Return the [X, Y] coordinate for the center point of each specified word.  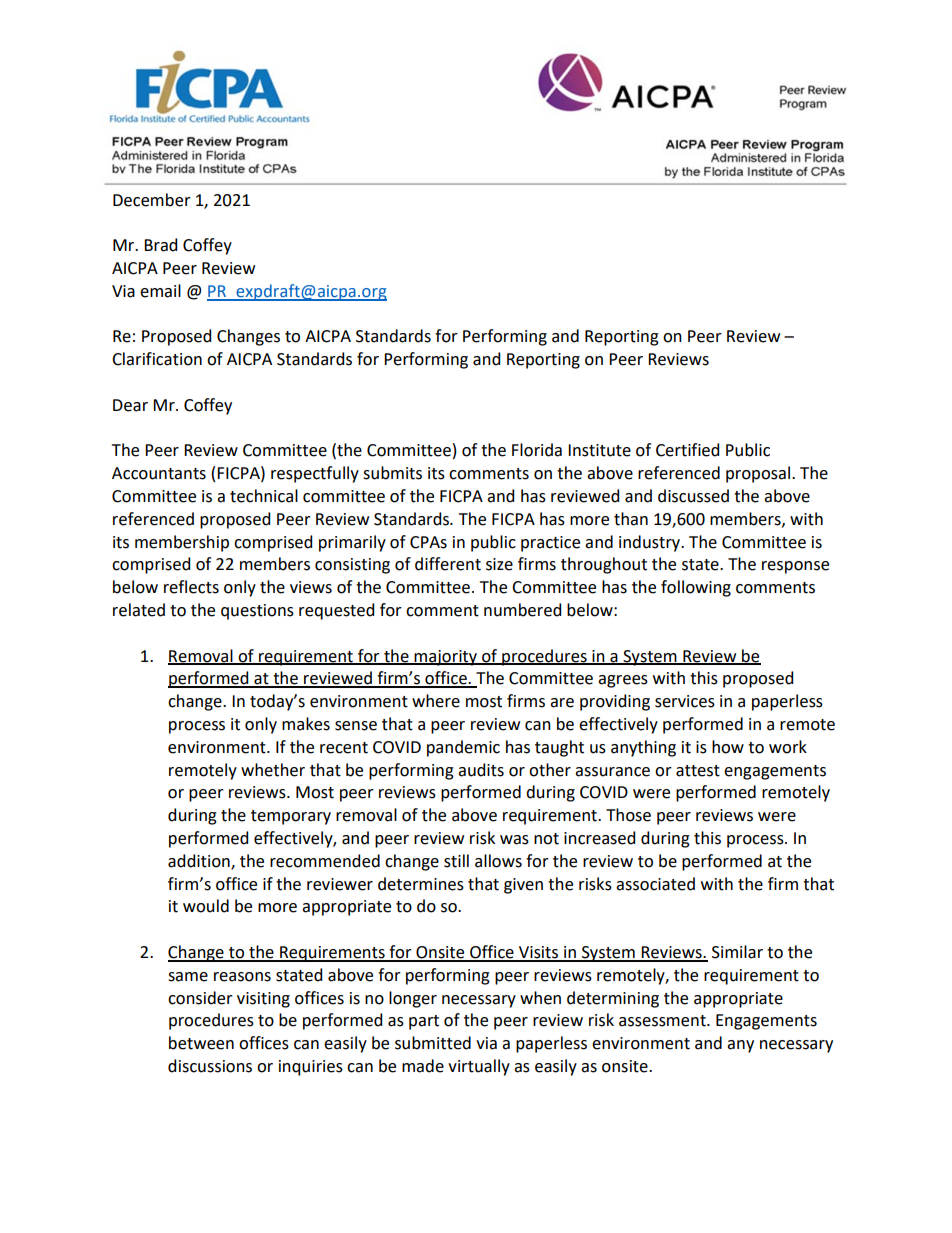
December [152, 200]
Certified [687, 450]
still [456, 861]
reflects [191, 587]
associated [655, 884]
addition [200, 861]
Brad [160, 245]
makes [306, 724]
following [696, 588]
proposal [758, 474]
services [685, 701]
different [448, 564]
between [201, 1043]
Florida [537, 450]
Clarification [157, 359]
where [436, 701]
